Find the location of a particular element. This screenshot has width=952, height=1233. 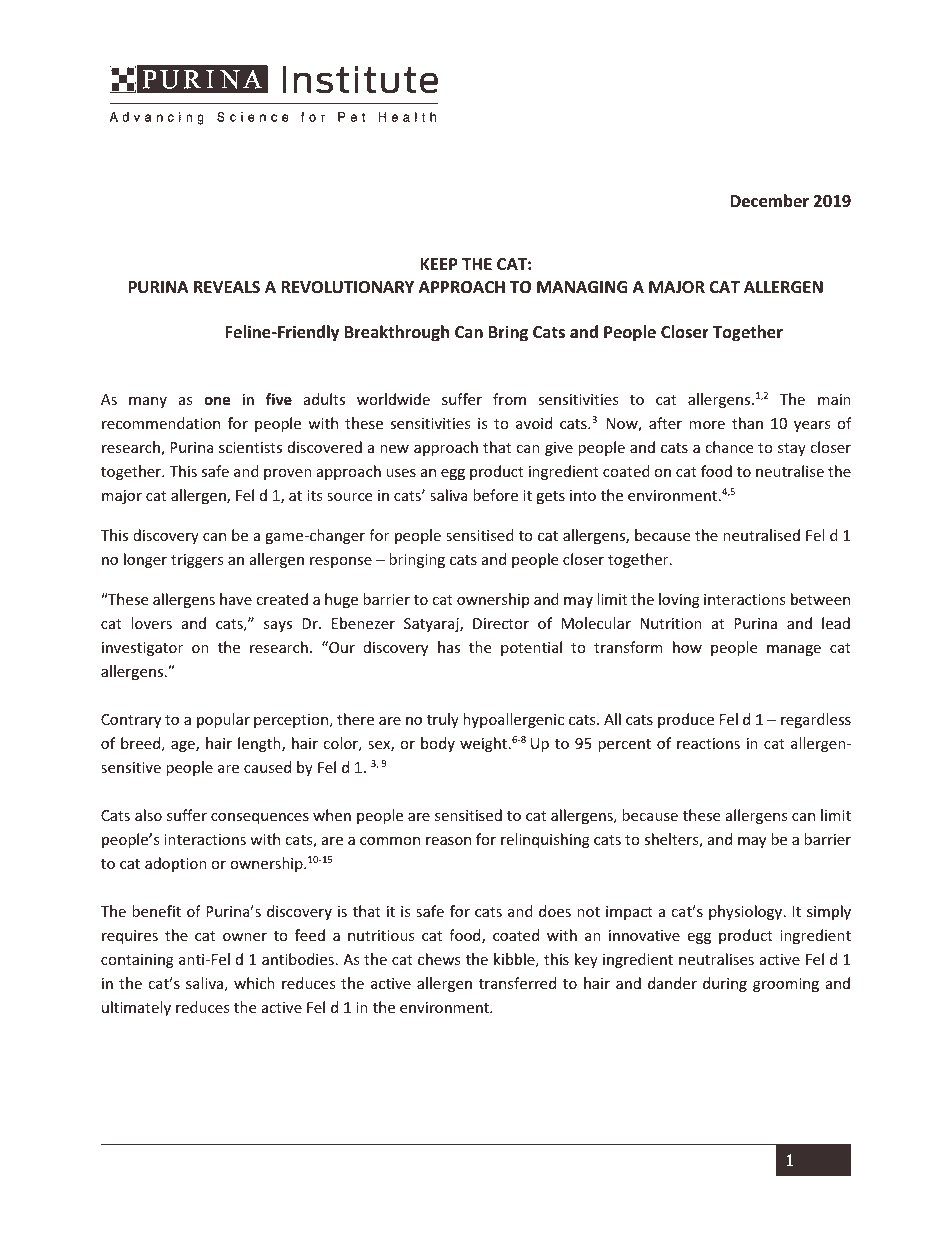

REVEALS is located at coordinates (227, 287).
